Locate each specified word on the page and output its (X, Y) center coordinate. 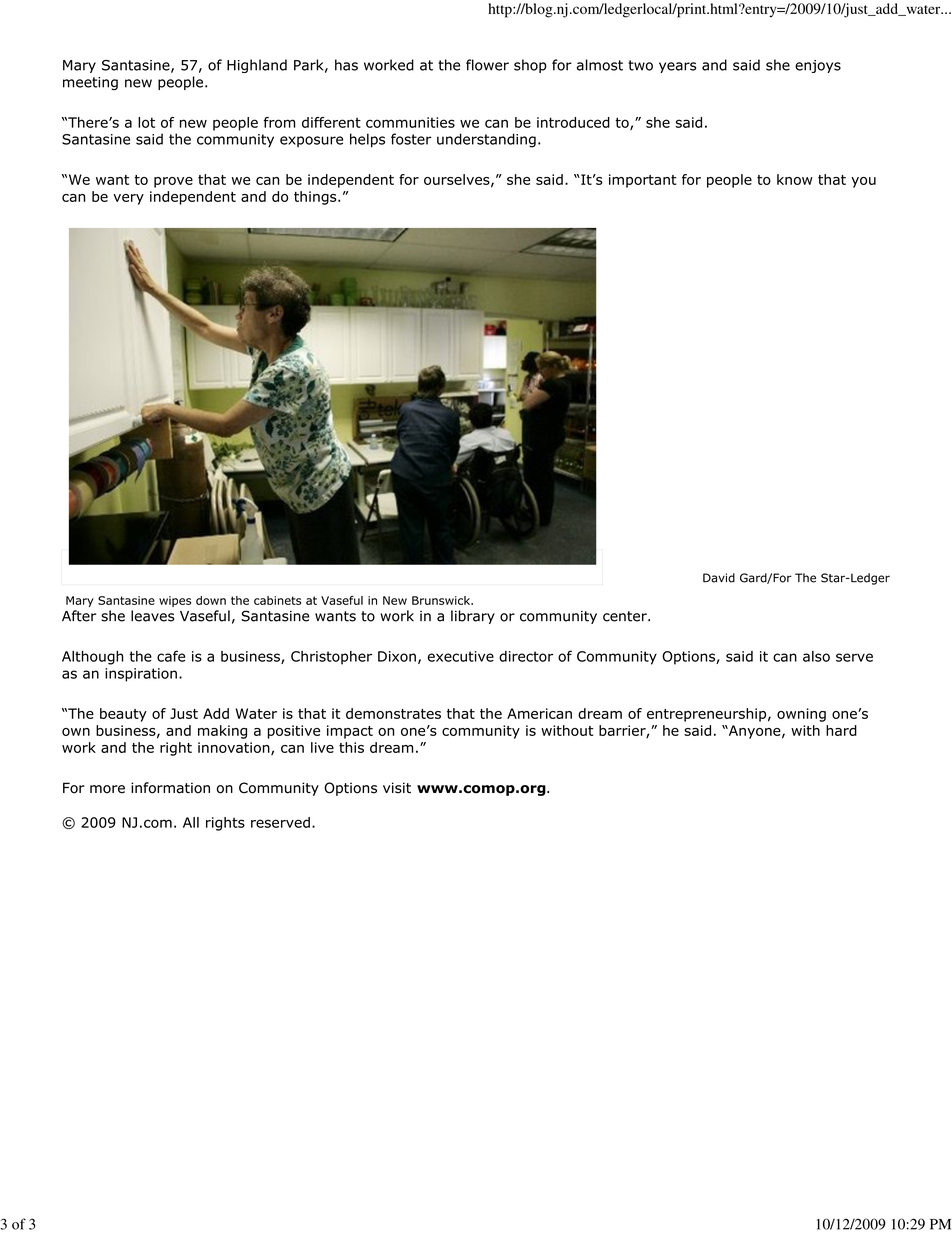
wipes (175, 601)
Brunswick (442, 600)
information (170, 788)
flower (487, 65)
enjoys (818, 66)
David (719, 578)
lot (146, 122)
